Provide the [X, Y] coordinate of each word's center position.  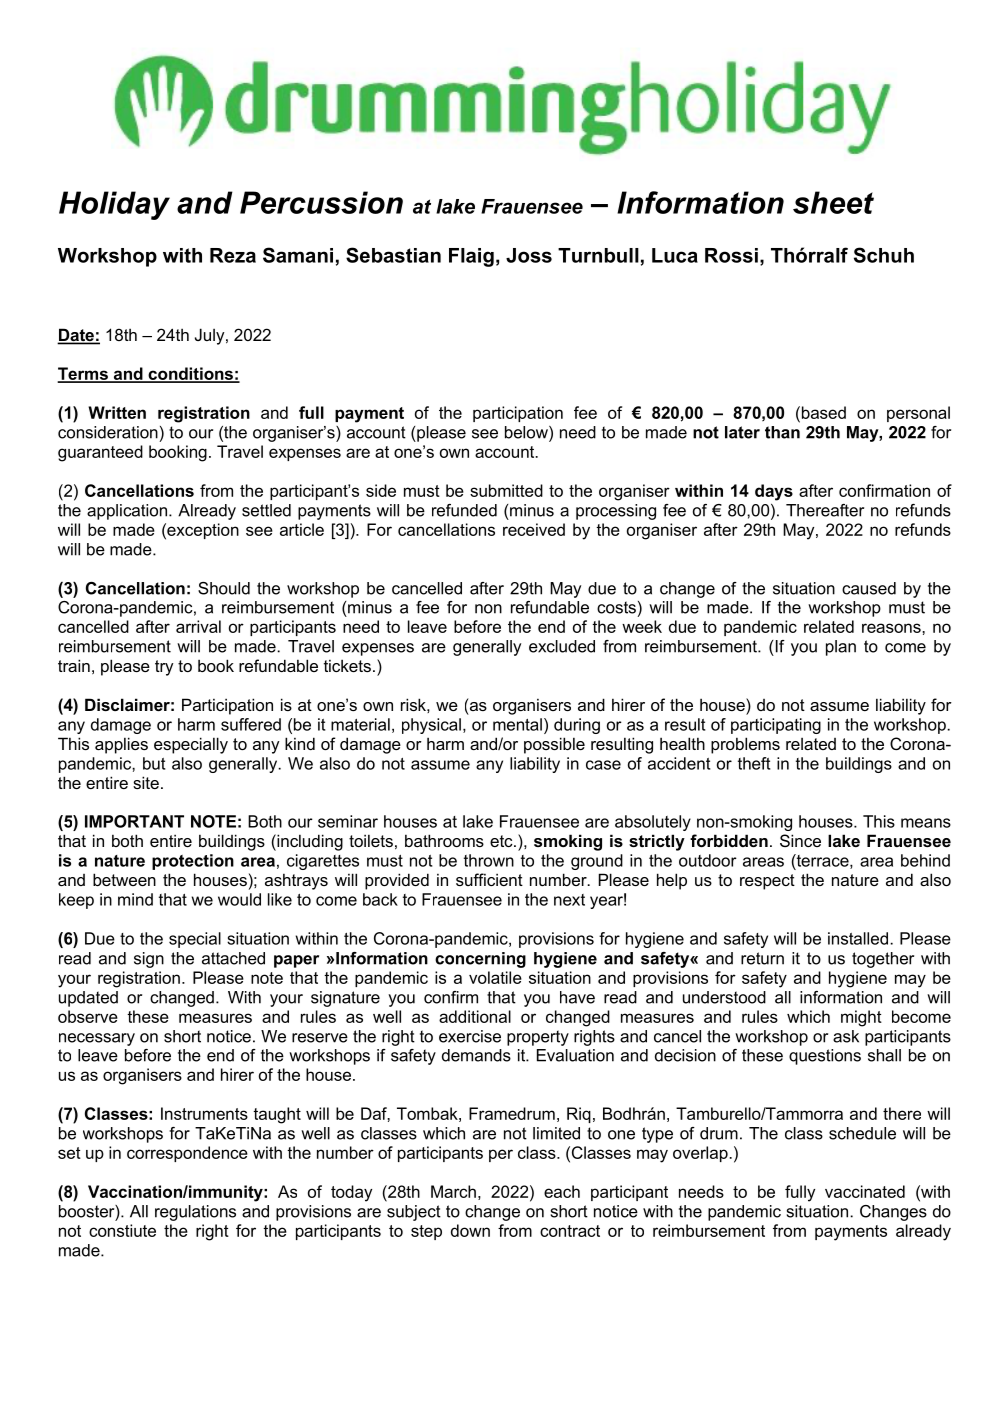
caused [869, 588]
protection [193, 862]
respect [767, 882]
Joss [529, 255]
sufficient [489, 879]
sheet [833, 202]
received [534, 529]
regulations [195, 1213]
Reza [233, 255]
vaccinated [865, 1191]
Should [224, 588]
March [453, 1191]
